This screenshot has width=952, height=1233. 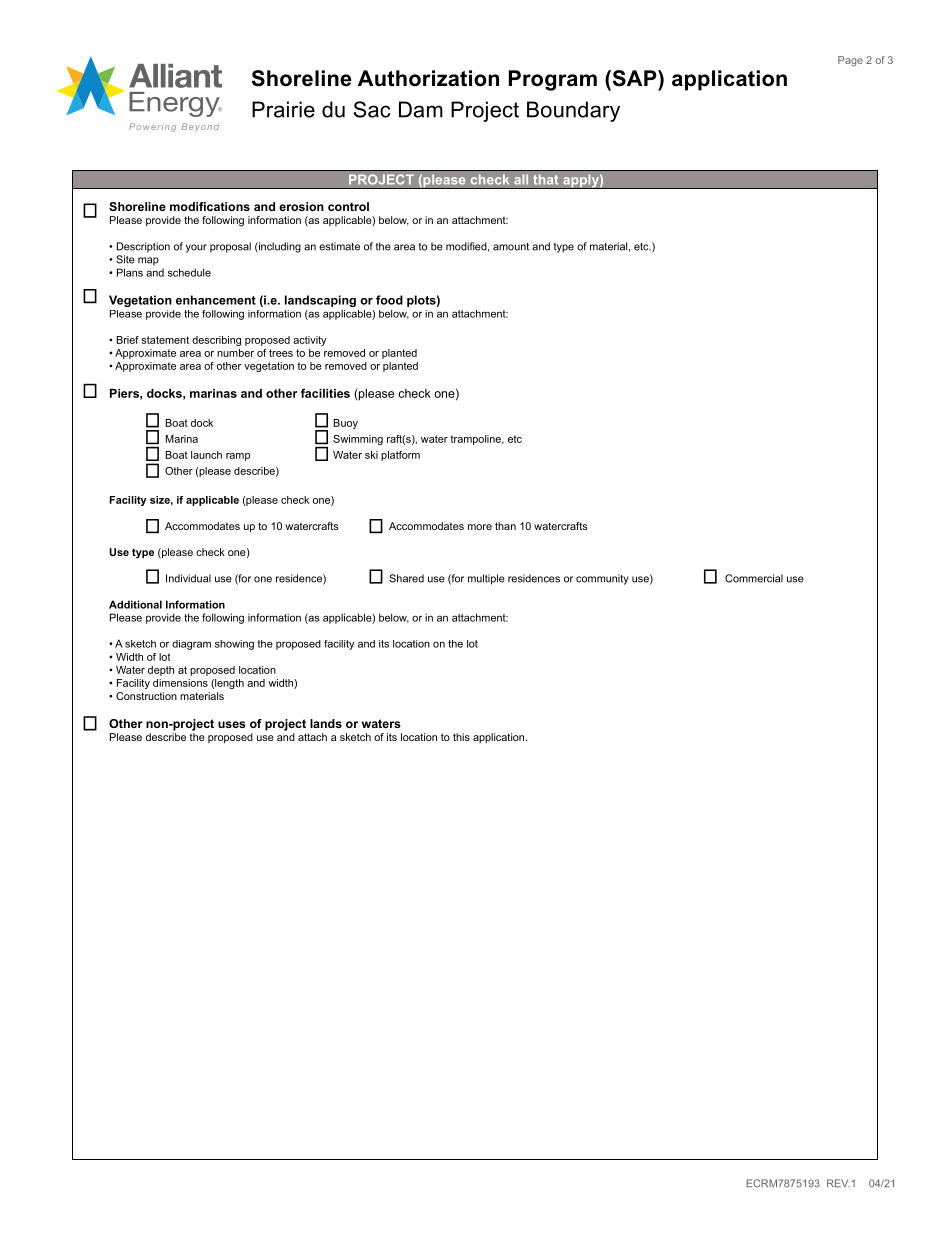 What do you see at coordinates (232, 724) in the screenshot?
I see `uses` at bounding box center [232, 724].
